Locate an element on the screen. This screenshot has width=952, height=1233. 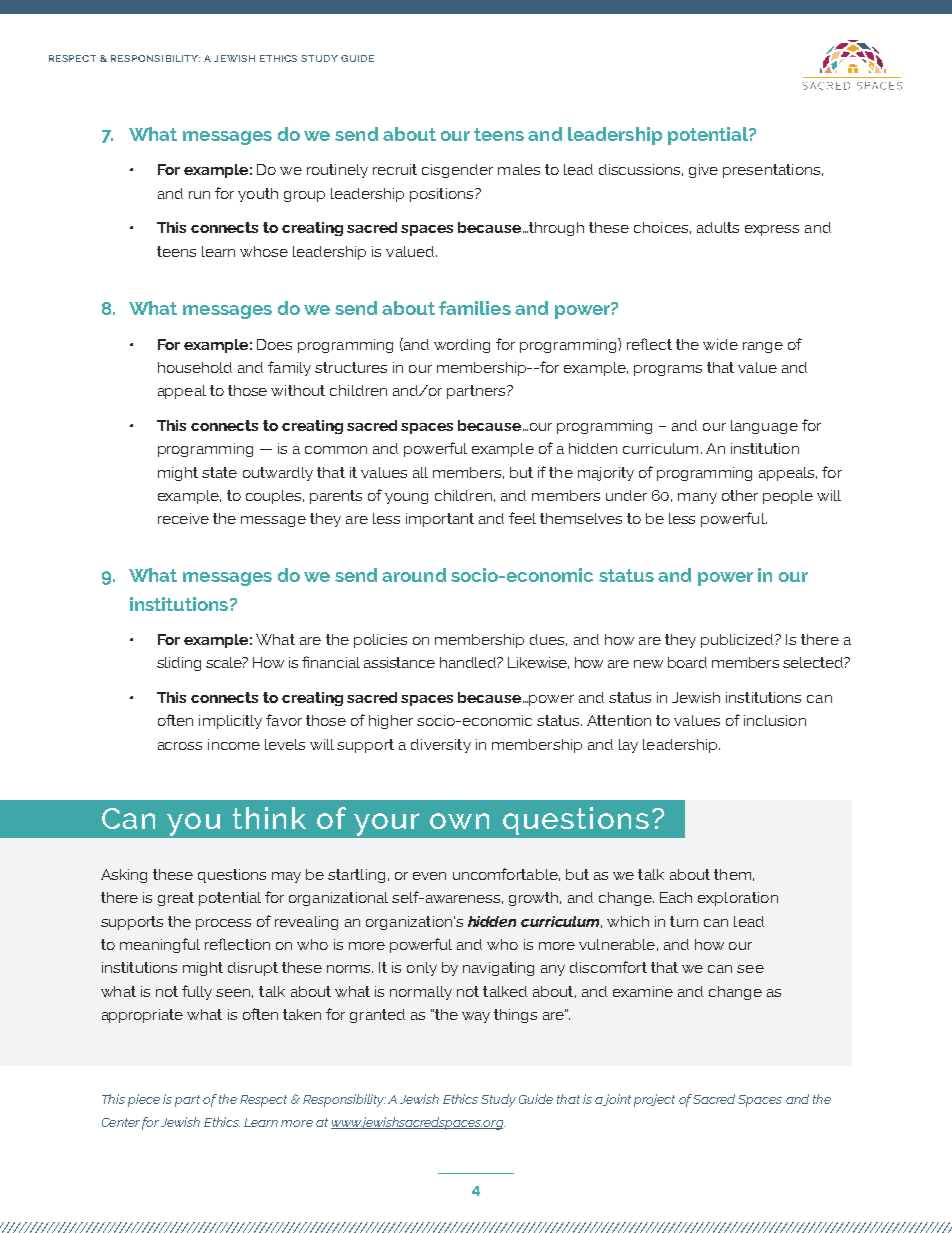
inclusion is located at coordinates (775, 720).
